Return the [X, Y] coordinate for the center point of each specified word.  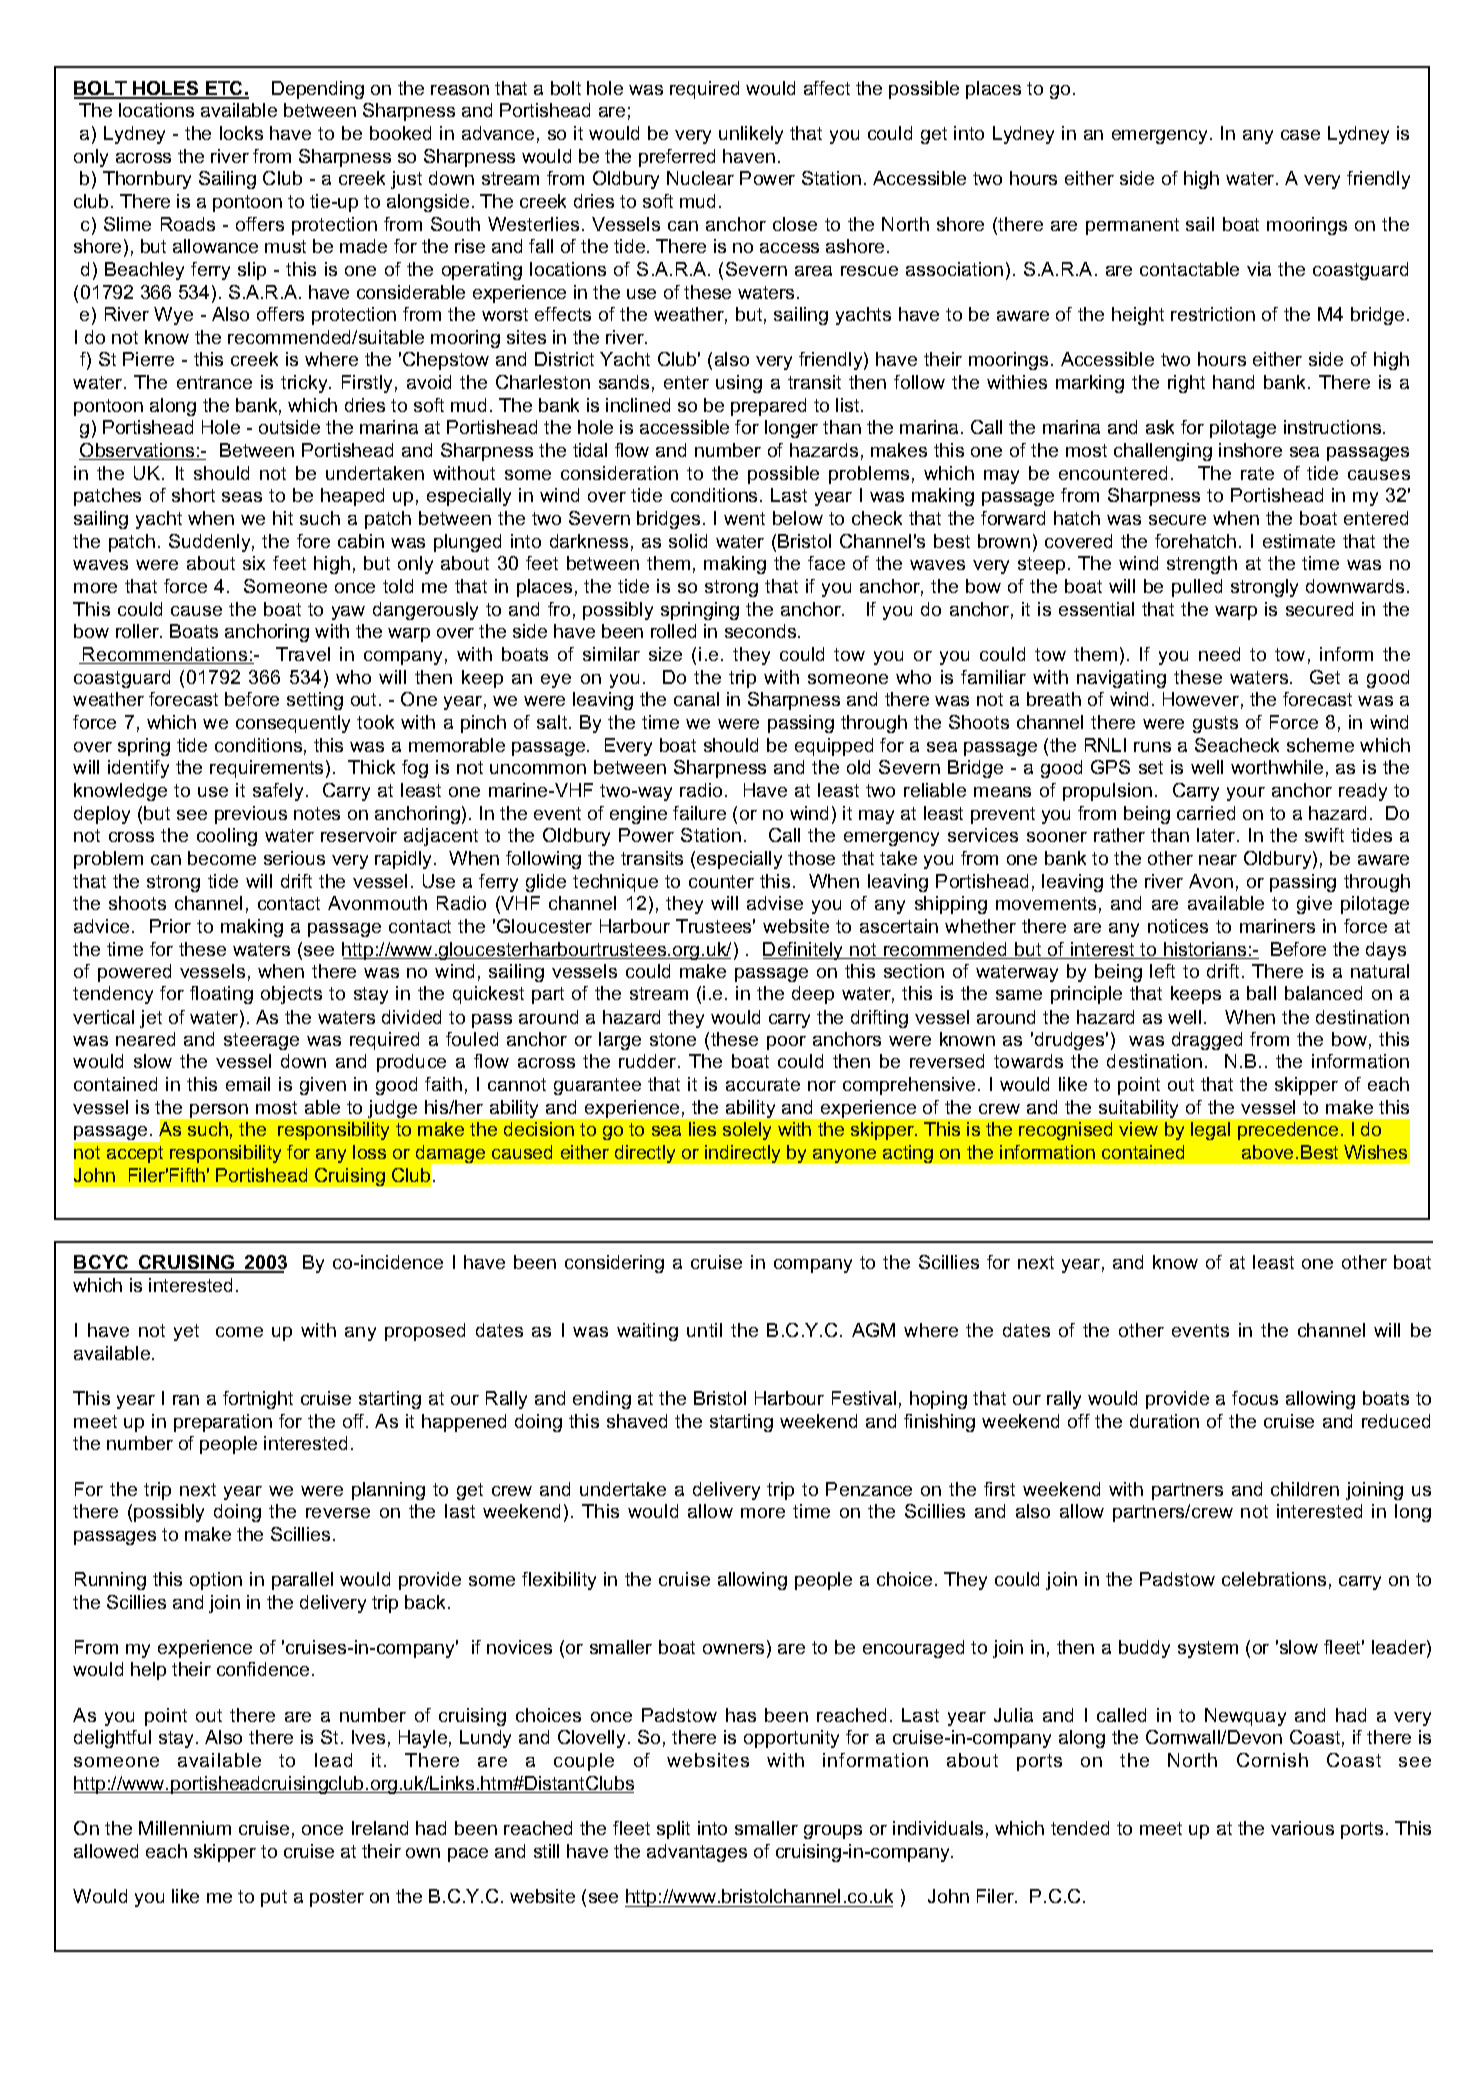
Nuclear [700, 178]
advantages [697, 1853]
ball [1261, 993]
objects [291, 995]
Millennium [185, 1828]
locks [241, 133]
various [1302, 1828]
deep [813, 995]
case [1300, 135]
